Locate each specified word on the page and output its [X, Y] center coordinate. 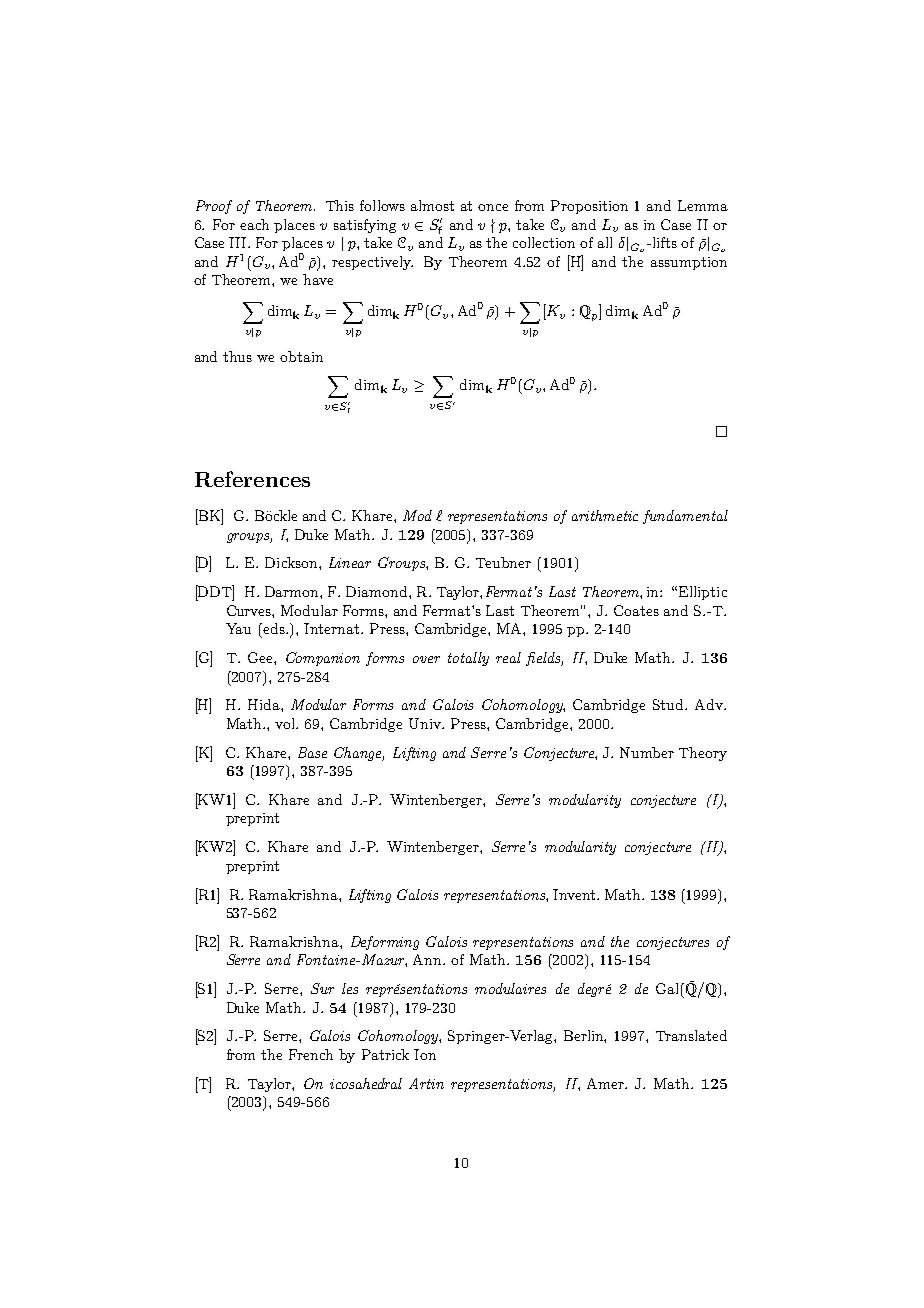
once [493, 207]
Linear [350, 562]
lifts [663, 242]
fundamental [685, 517]
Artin [426, 1083]
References [252, 479]
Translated [691, 1035]
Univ [426, 723]
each [254, 224]
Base [312, 752]
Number [647, 752]
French [311, 1054]
